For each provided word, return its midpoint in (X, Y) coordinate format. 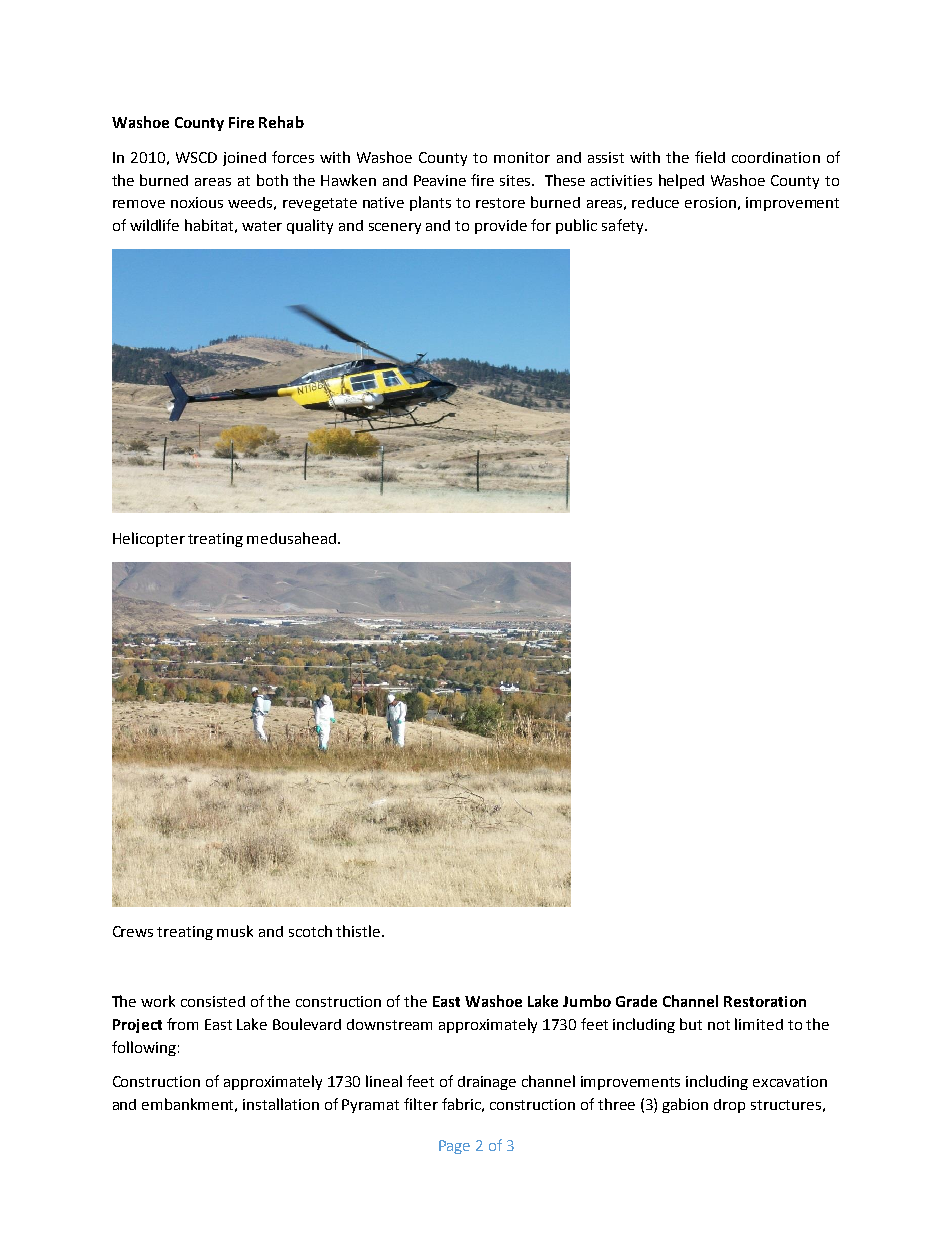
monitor (522, 157)
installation (281, 1104)
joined (244, 159)
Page (454, 1147)
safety (624, 226)
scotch (310, 931)
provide (501, 227)
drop (729, 1106)
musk (235, 931)
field (710, 157)
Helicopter (149, 539)
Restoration (765, 1001)
